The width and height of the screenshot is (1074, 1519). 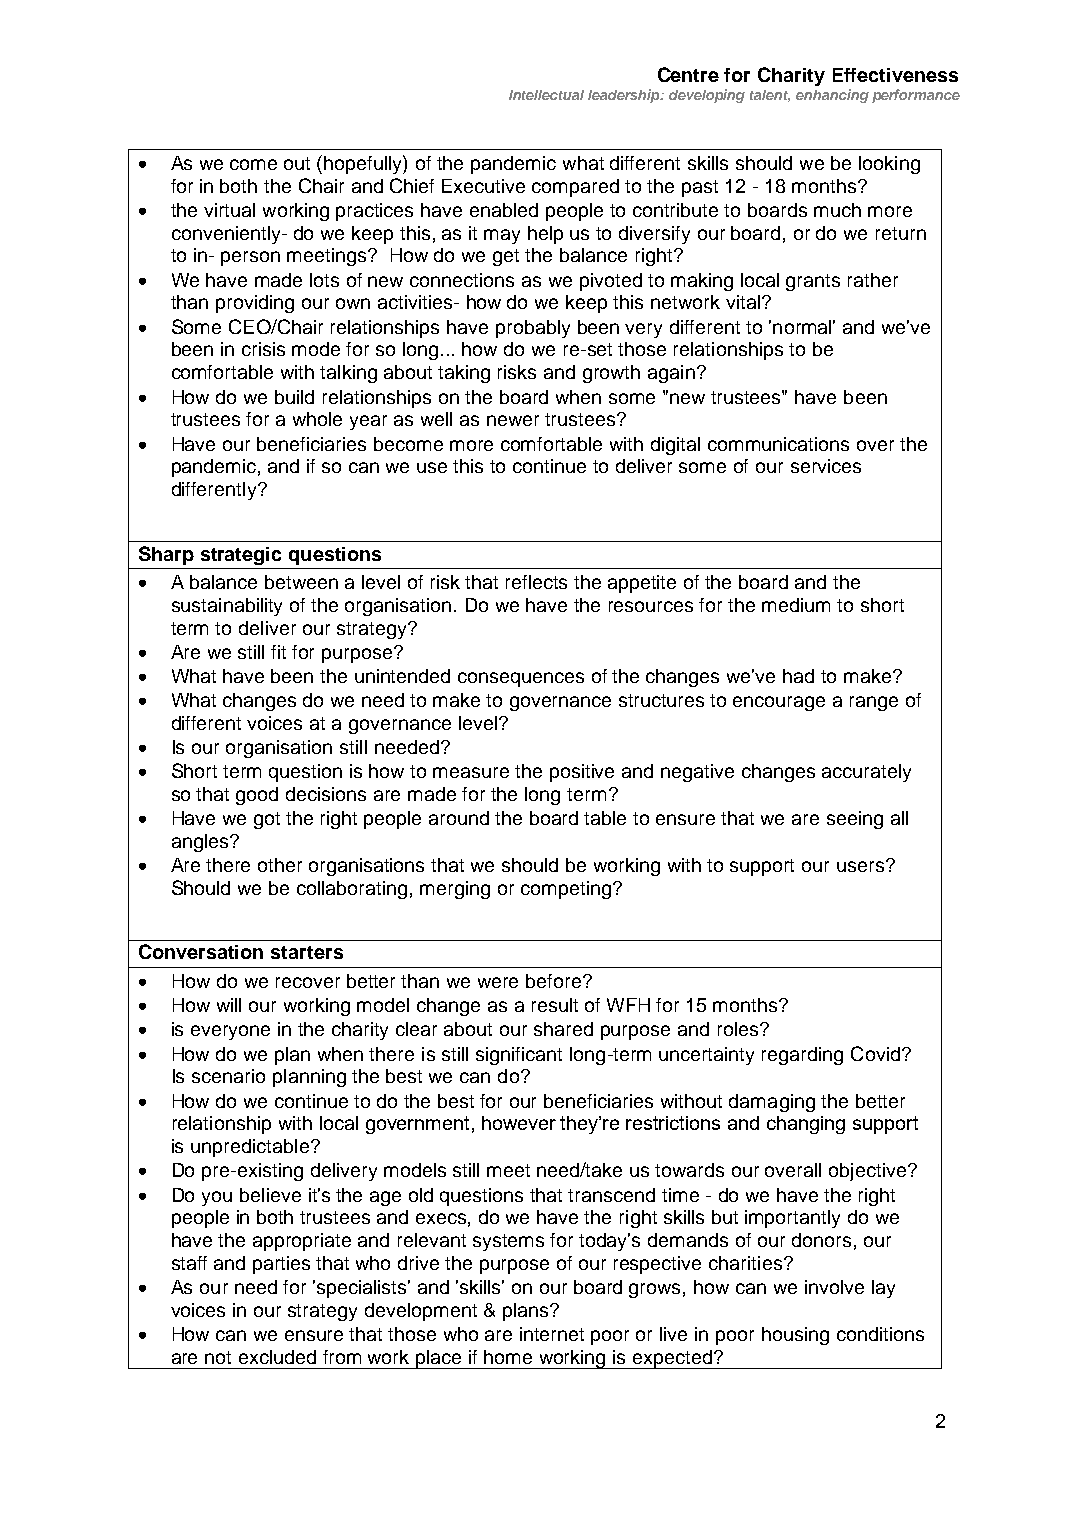 I want to click on range, so click(x=874, y=703).
